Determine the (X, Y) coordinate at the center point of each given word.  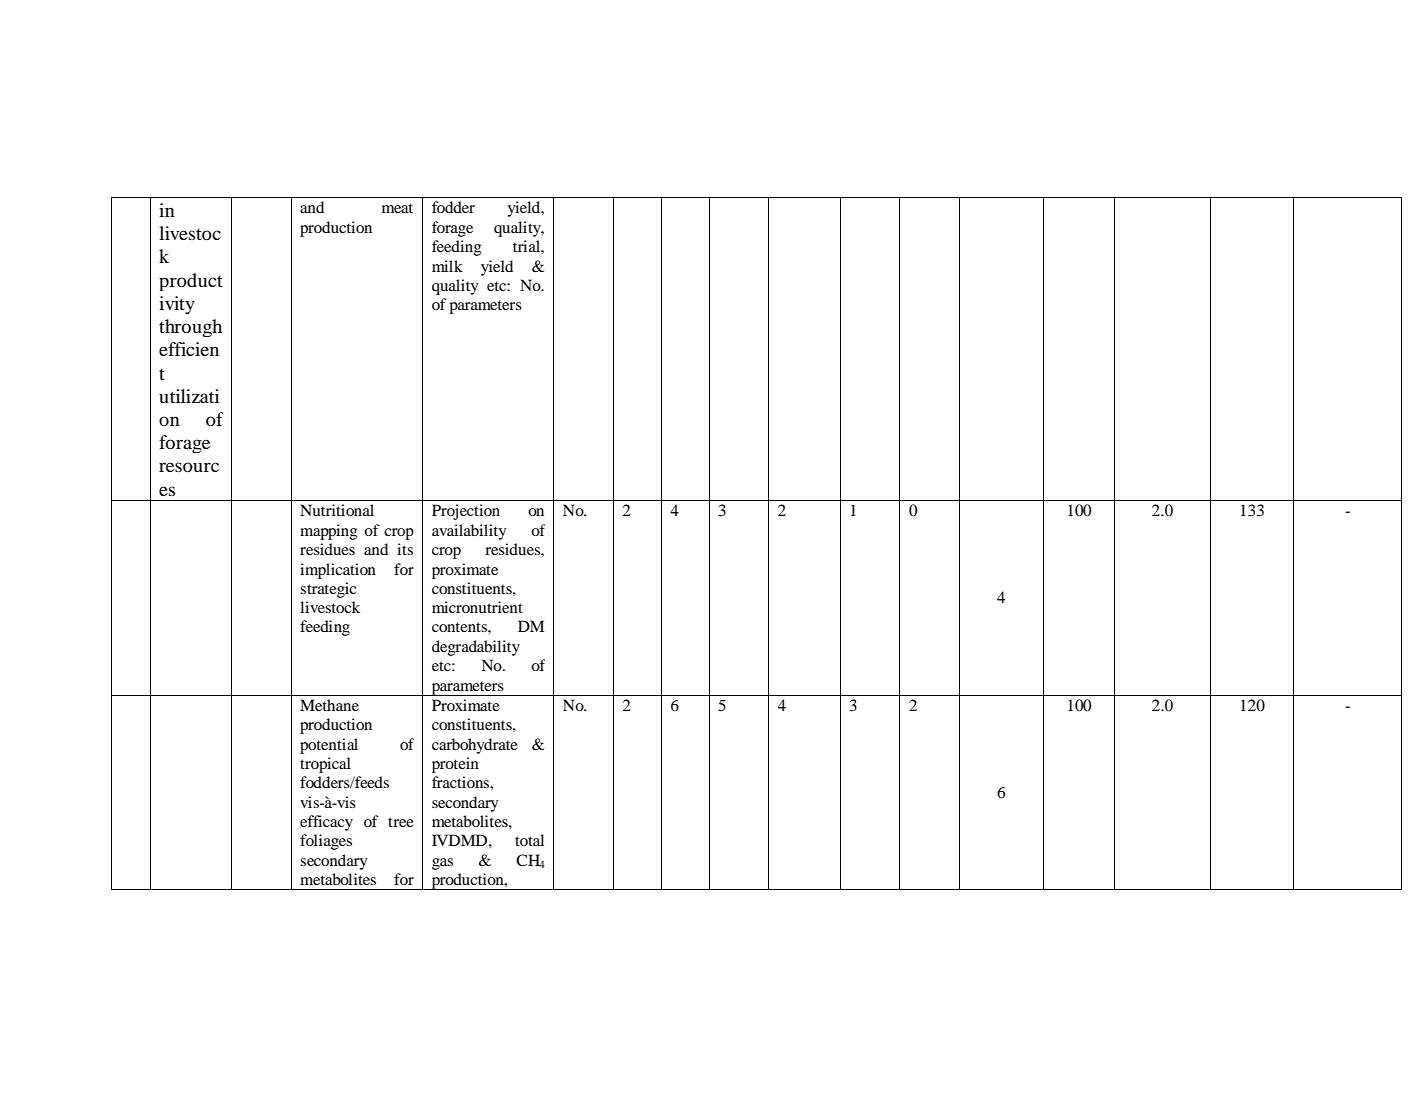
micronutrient (477, 607)
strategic (328, 590)
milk (447, 266)
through (190, 328)
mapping (329, 532)
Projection (466, 512)
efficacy (326, 823)
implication (338, 571)
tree (400, 822)
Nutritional (337, 510)
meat (397, 208)
